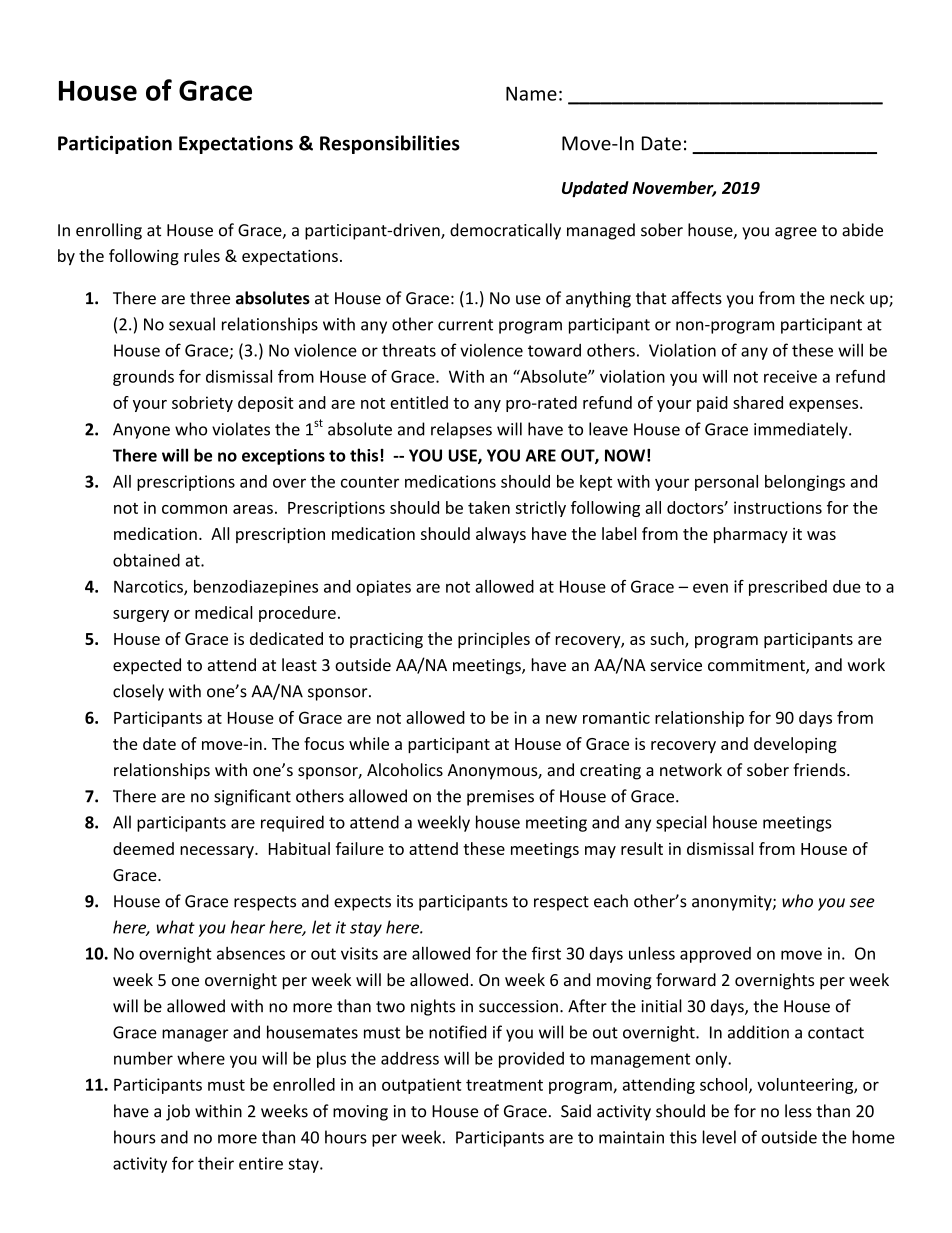 The image size is (952, 1233). What do you see at coordinates (796, 233) in the screenshot?
I see `agree` at bounding box center [796, 233].
